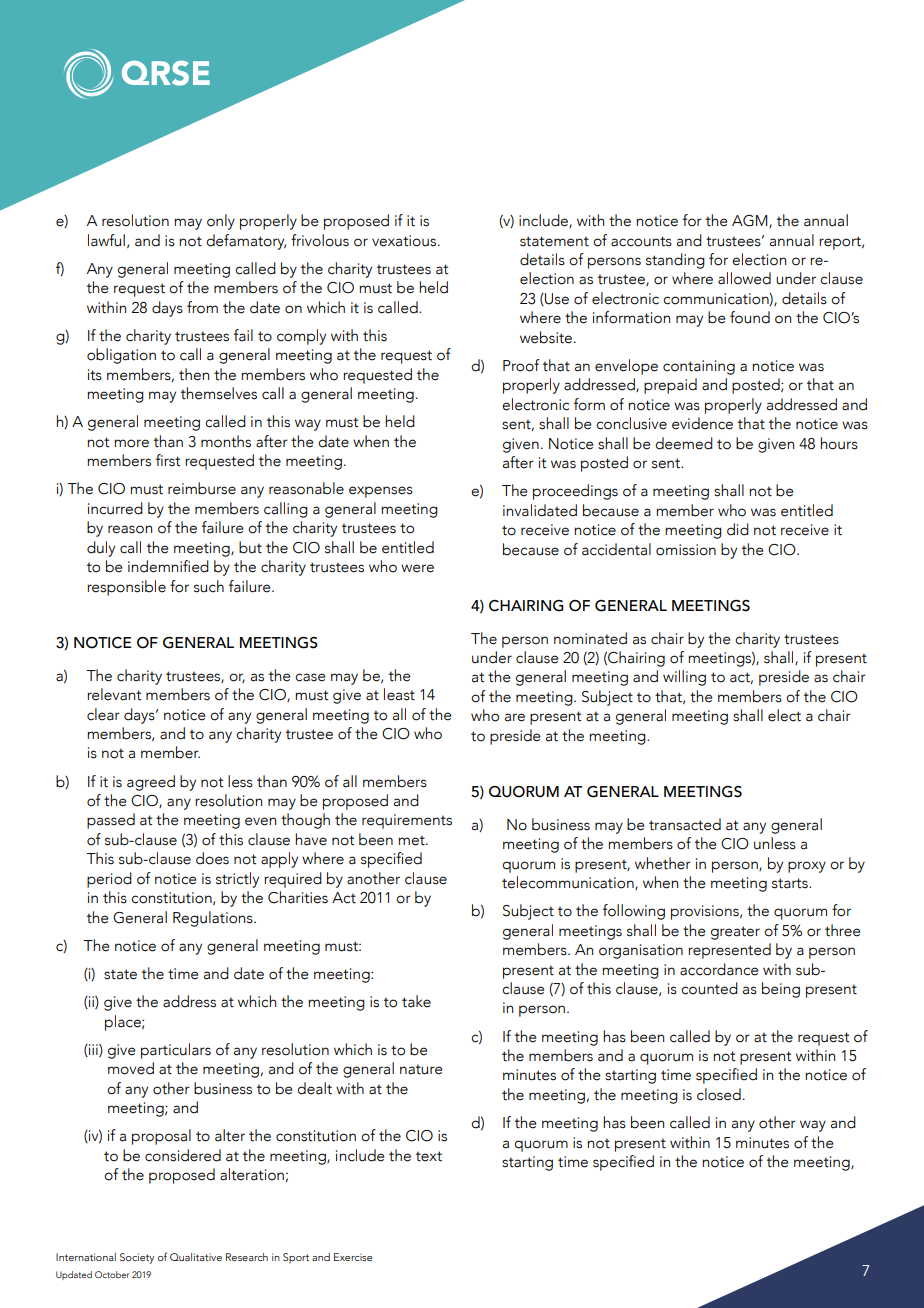 The width and height of the document is (924, 1308). What do you see at coordinates (320, 240) in the document?
I see `frivolous` at bounding box center [320, 240].
